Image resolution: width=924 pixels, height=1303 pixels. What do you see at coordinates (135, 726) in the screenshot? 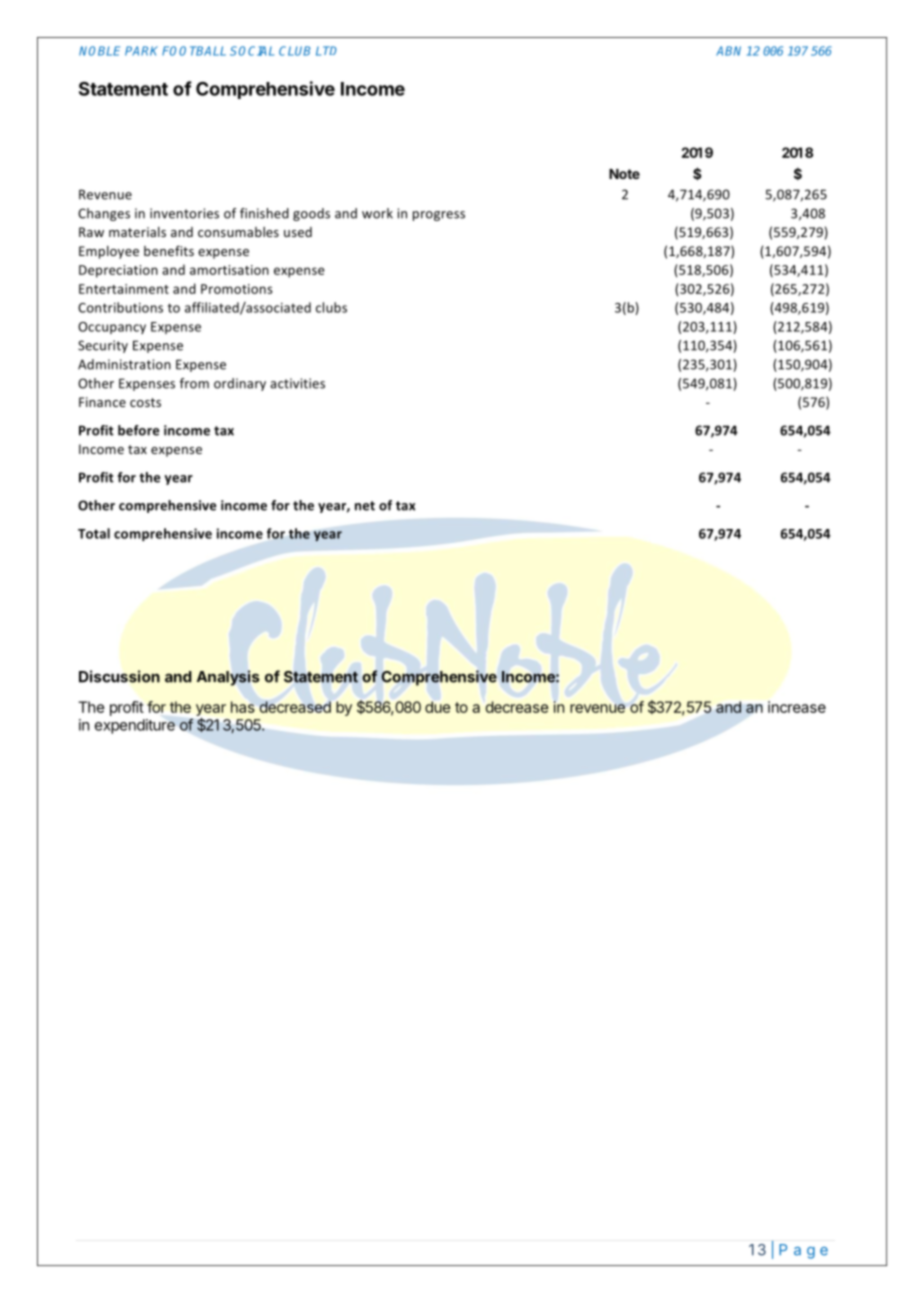
I see `expenditure` at bounding box center [135, 726].
